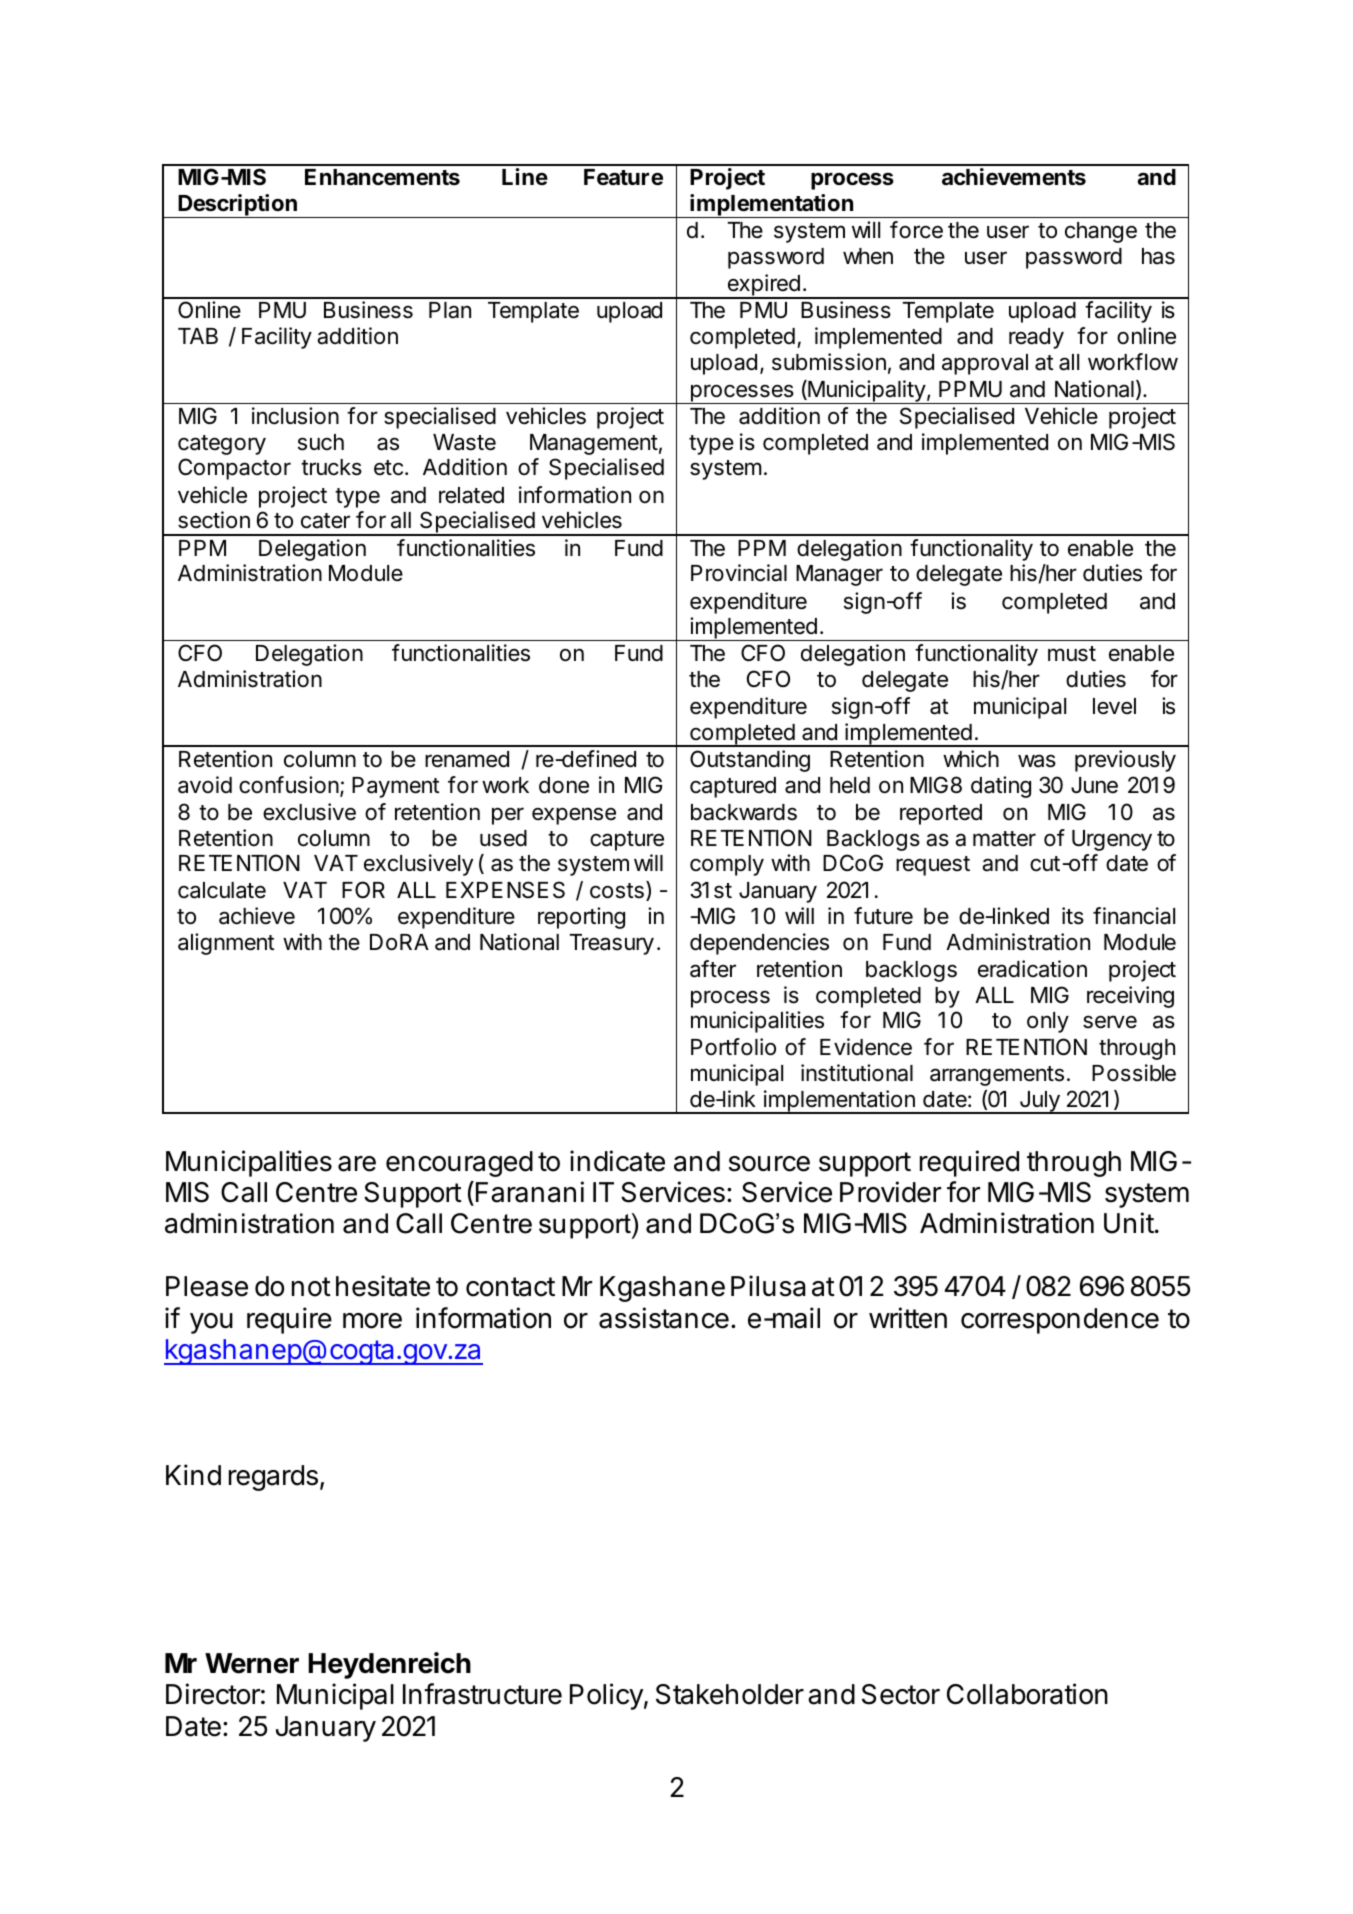 The height and width of the screenshot is (1914, 1353). I want to click on Payment, so click(395, 787).
